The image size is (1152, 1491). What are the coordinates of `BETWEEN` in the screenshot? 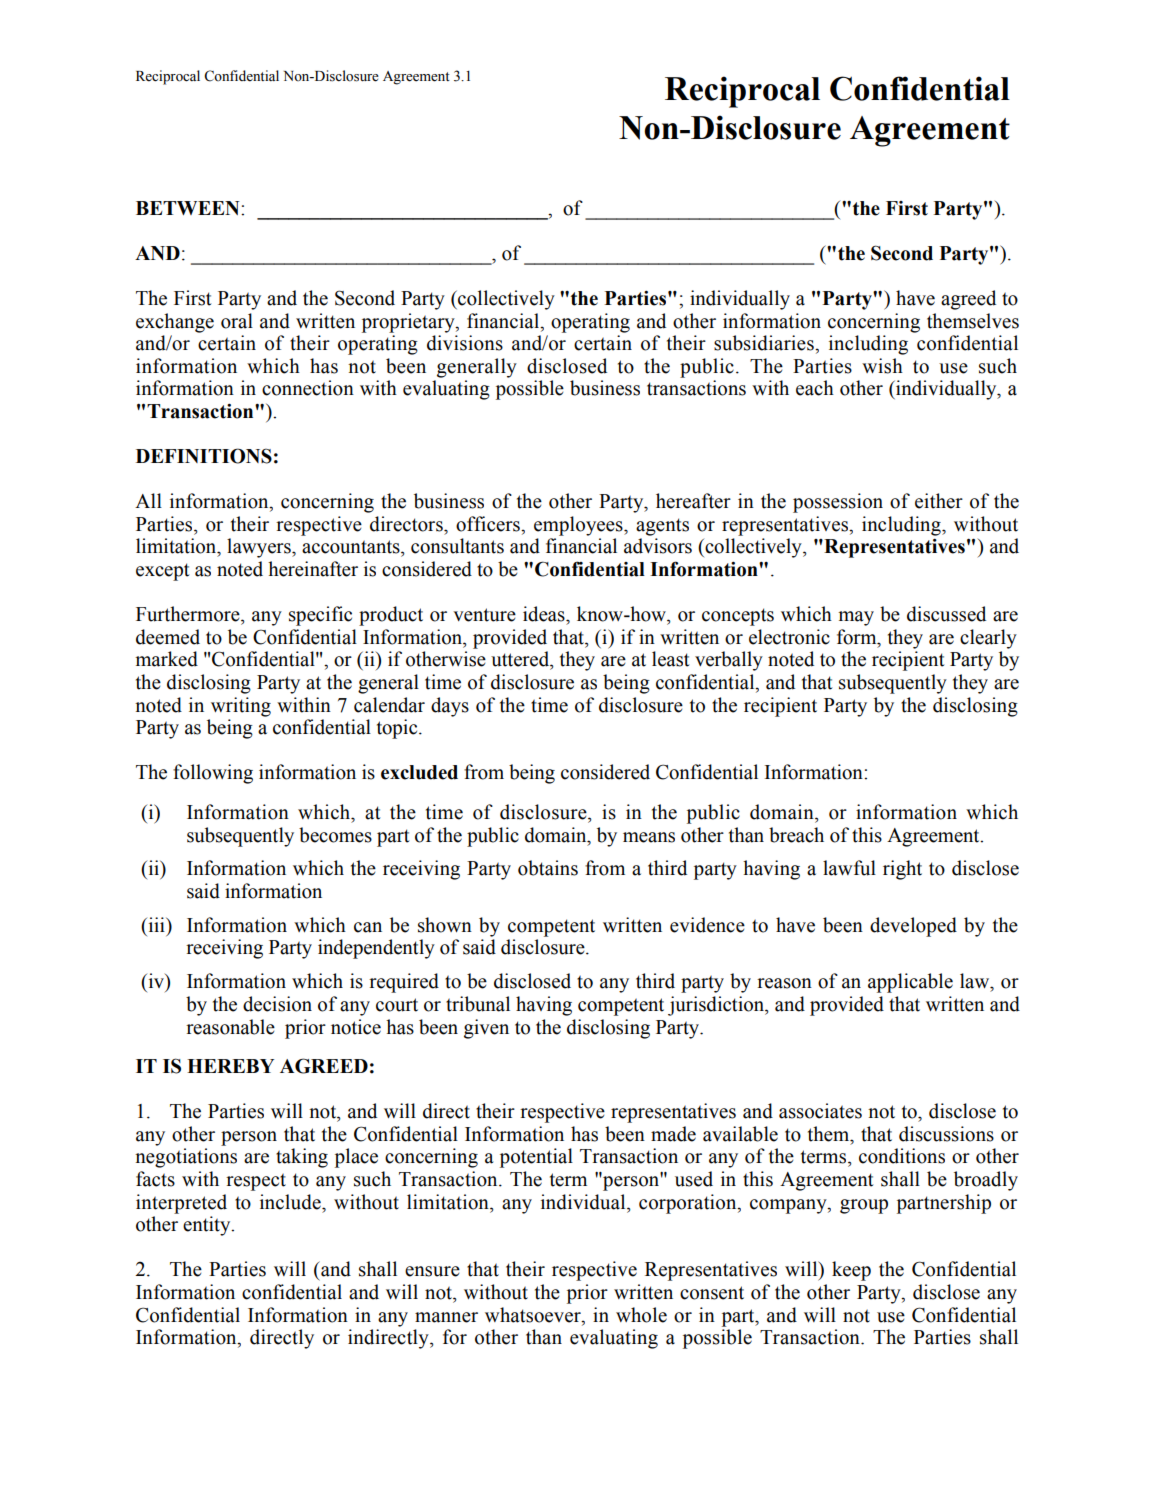 It's located at (189, 208).
